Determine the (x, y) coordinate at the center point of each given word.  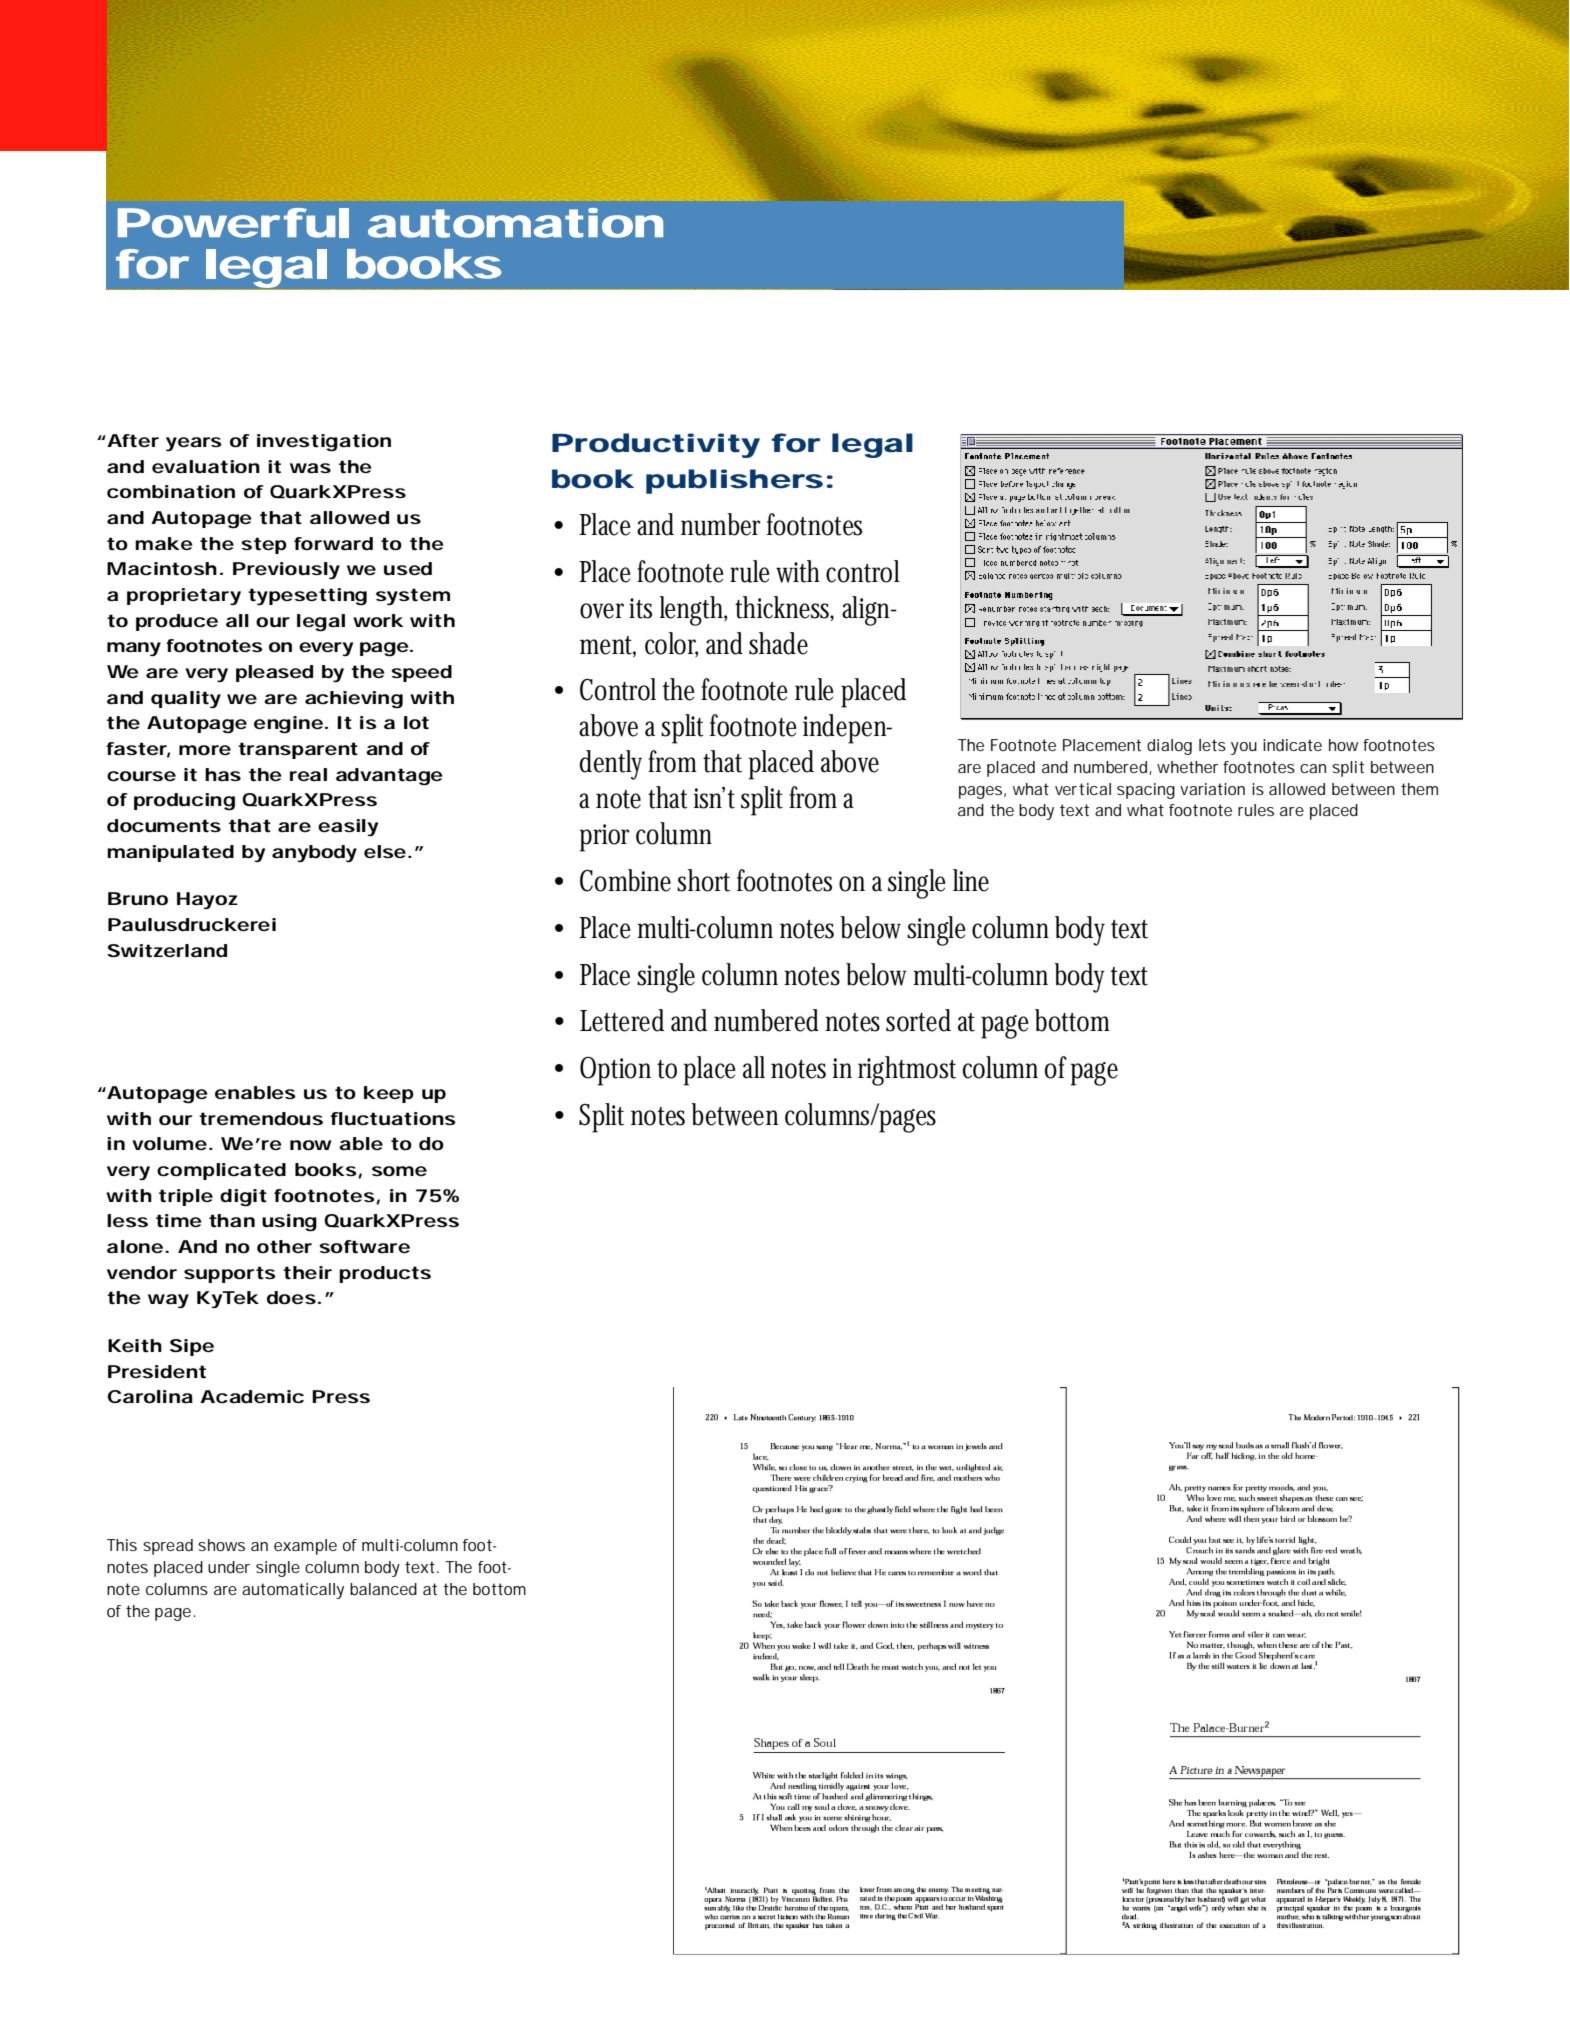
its (640, 608)
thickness (783, 607)
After (132, 441)
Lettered (622, 1020)
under (229, 1567)
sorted (918, 1020)
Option (615, 1071)
